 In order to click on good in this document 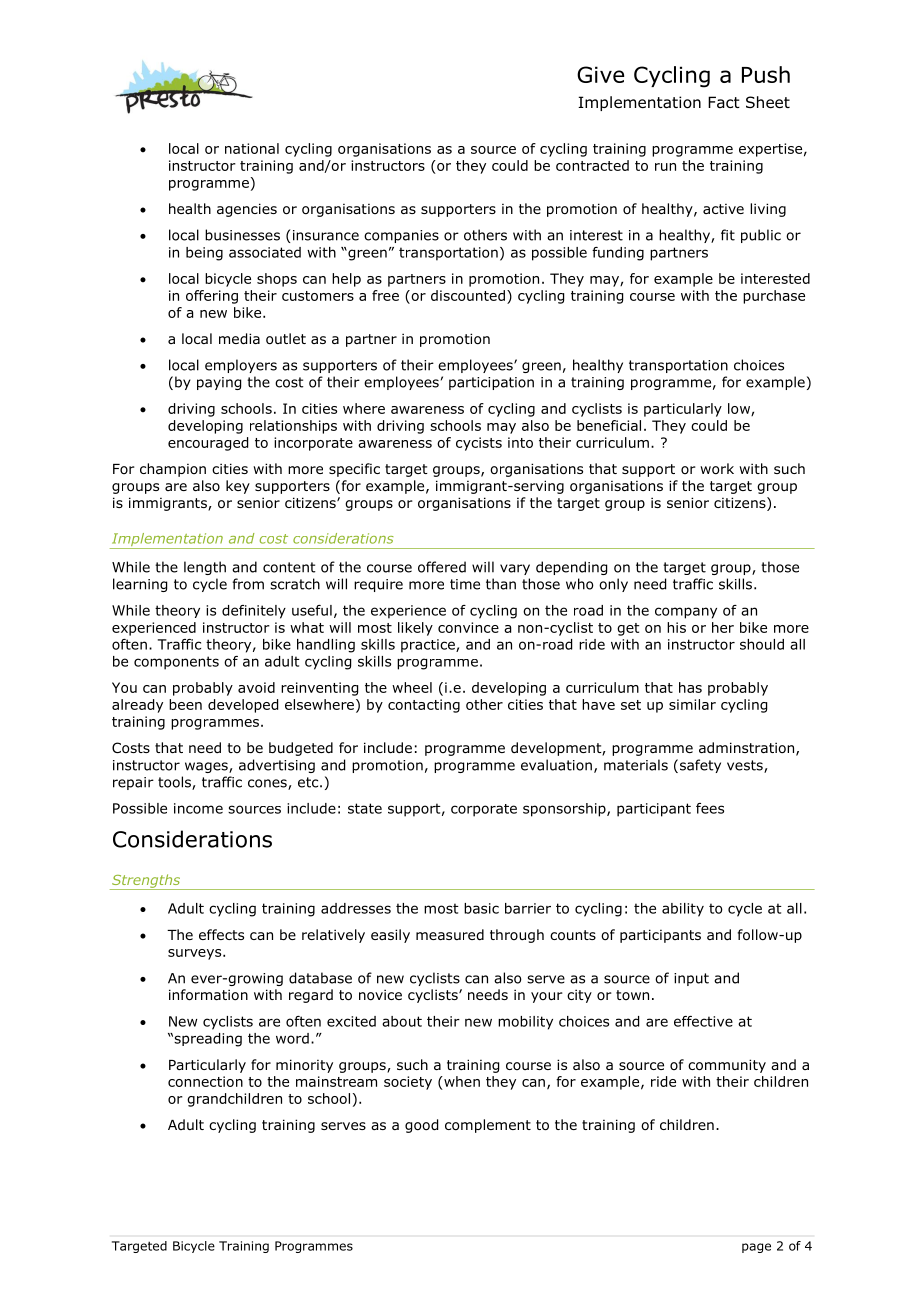, I will do `click(421, 1126)`.
